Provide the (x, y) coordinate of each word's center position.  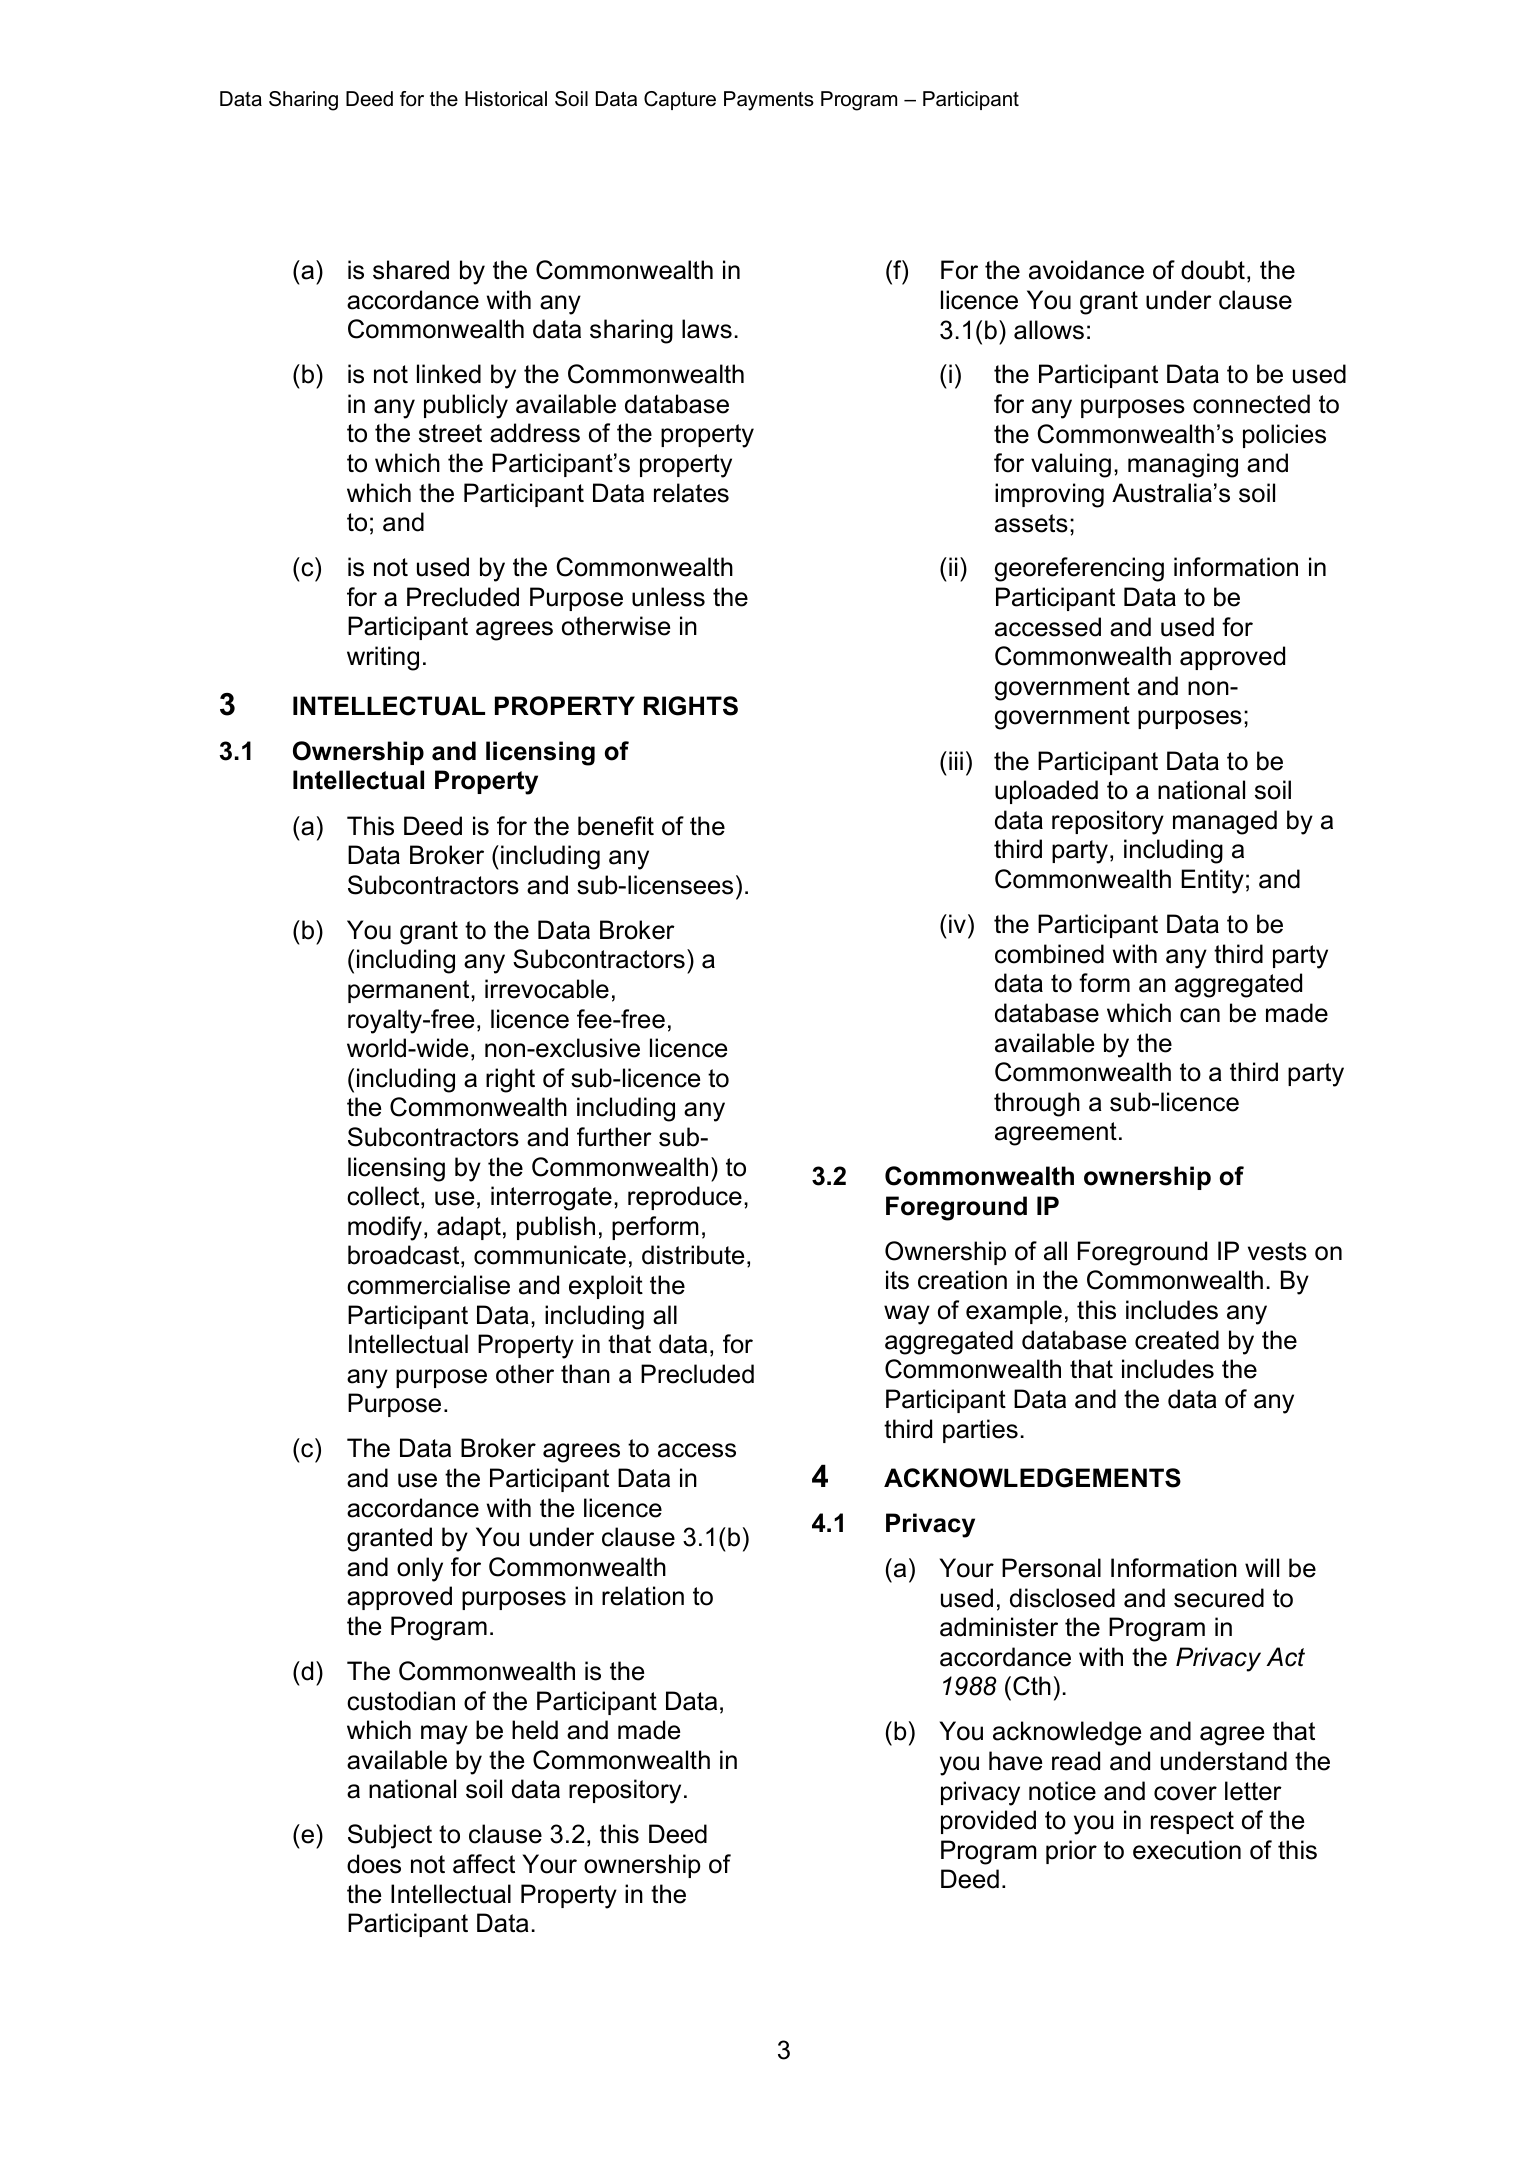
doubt (1213, 270)
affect (484, 1864)
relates (691, 493)
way (907, 1315)
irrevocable (547, 989)
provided (988, 1822)
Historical (506, 99)
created (1177, 1340)
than (585, 1374)
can (1200, 1015)
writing (383, 658)
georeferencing (1079, 569)
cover (1185, 1793)
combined (1049, 954)
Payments (769, 101)
